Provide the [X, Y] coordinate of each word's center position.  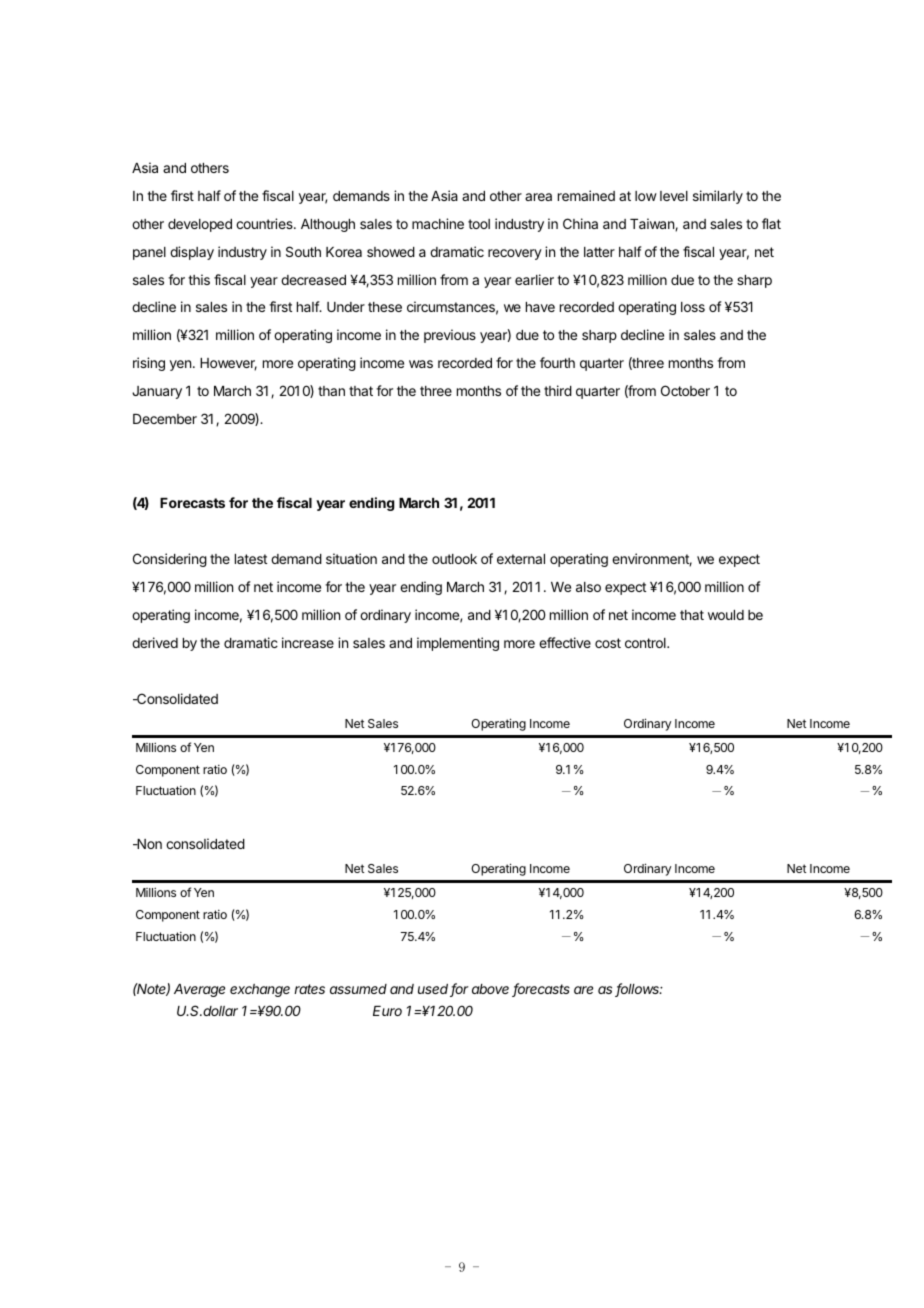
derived [155, 642]
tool [479, 224]
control [646, 643]
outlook [454, 559]
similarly [718, 197]
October [685, 390]
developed [200, 225]
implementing [458, 644]
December [165, 419]
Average [199, 990]
